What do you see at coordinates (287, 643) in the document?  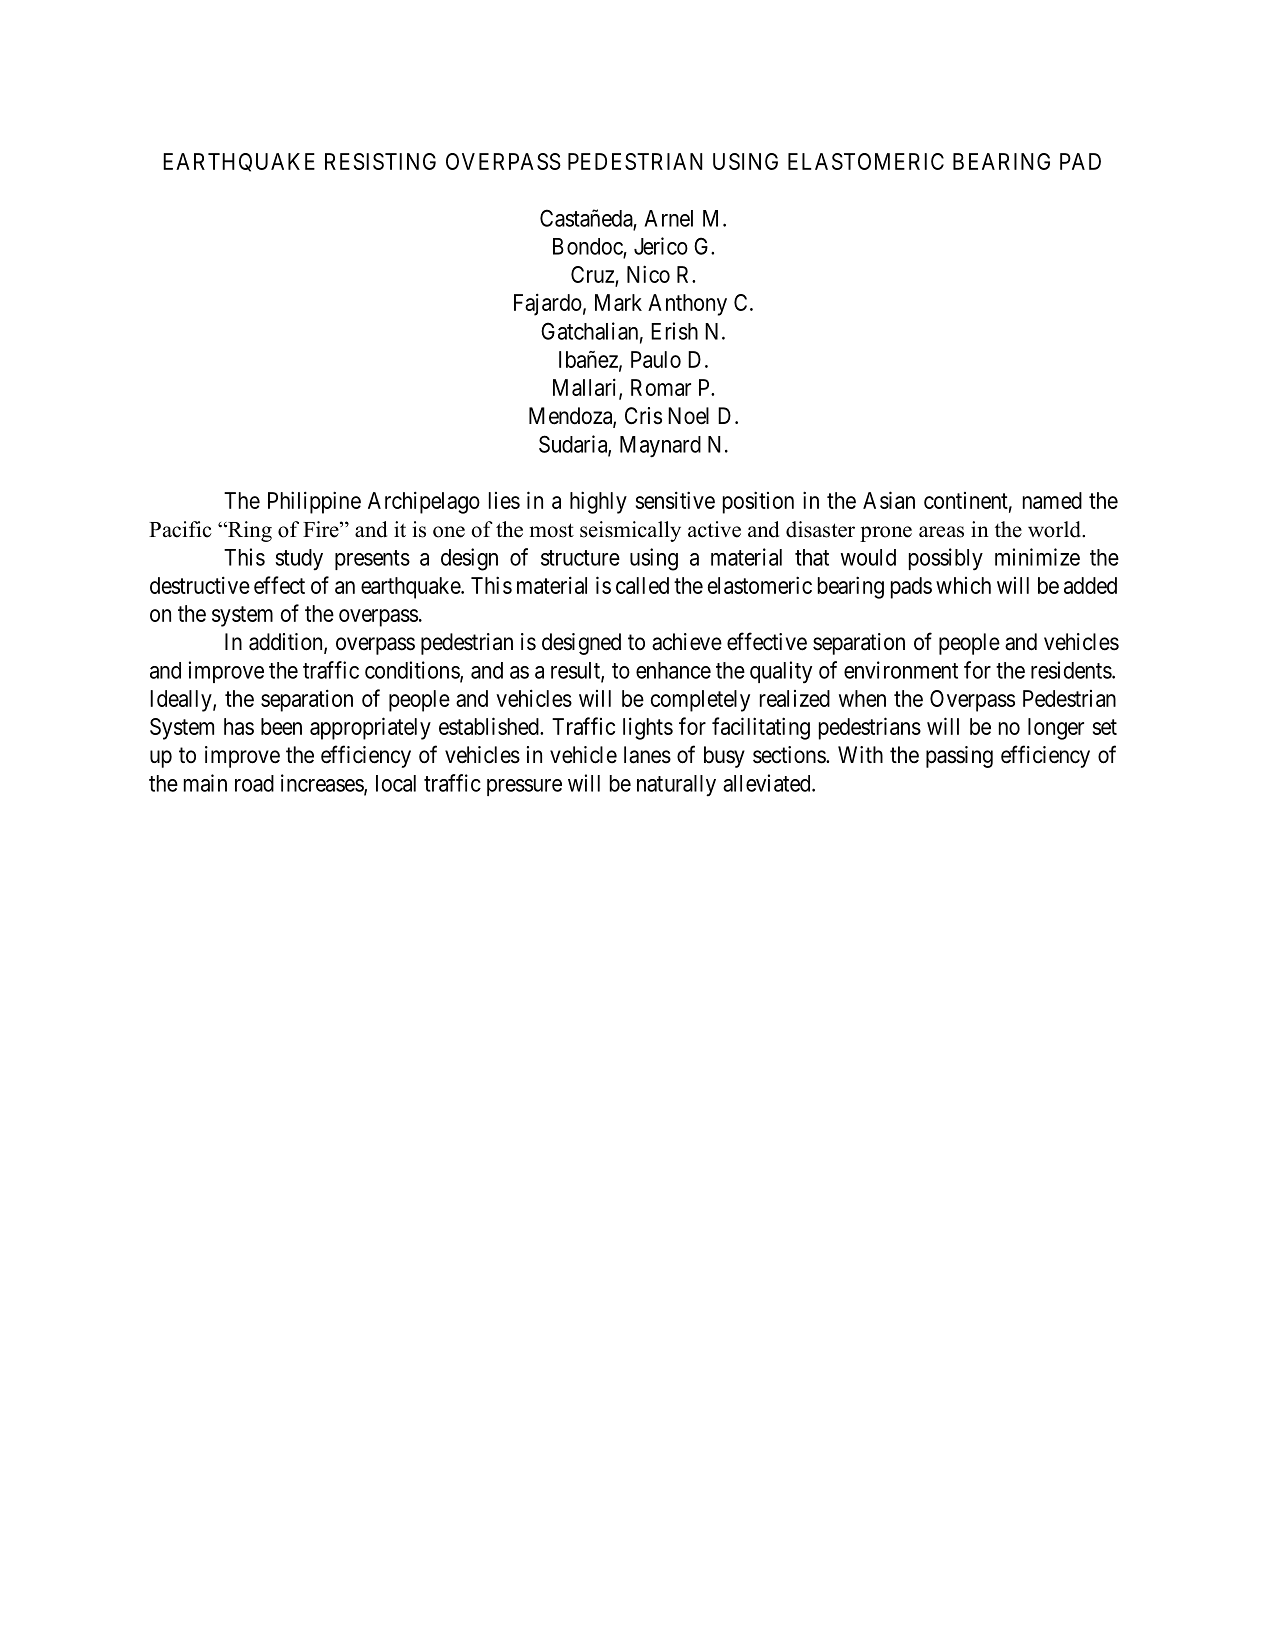 I see `addition` at bounding box center [287, 643].
